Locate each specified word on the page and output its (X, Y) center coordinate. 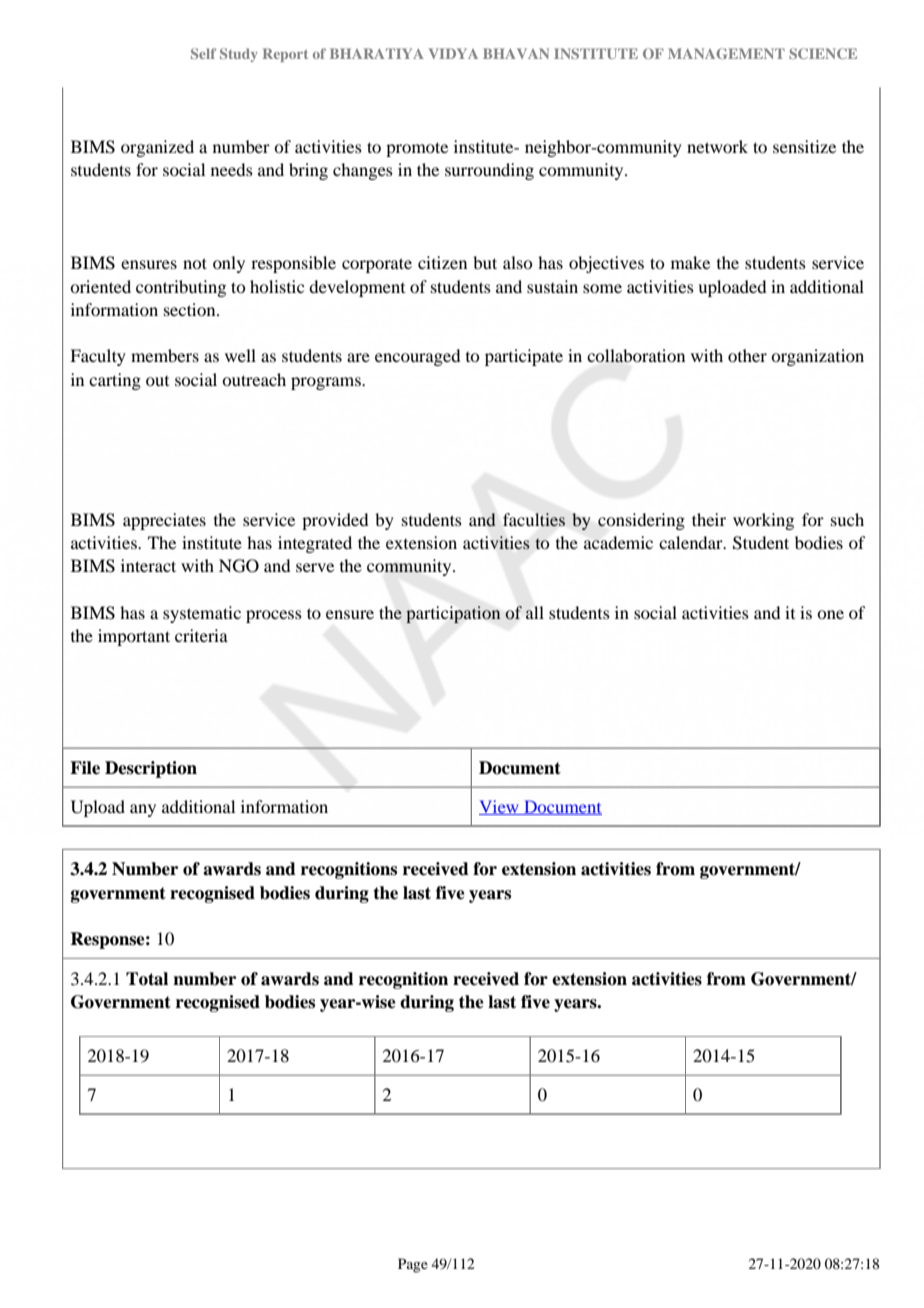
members (165, 355)
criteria (201, 635)
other (747, 355)
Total (147, 979)
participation (453, 614)
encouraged (417, 357)
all (535, 612)
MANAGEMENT (726, 53)
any (143, 810)
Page (413, 1265)
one (830, 614)
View (500, 807)
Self (203, 53)
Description (151, 769)
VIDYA (453, 53)
